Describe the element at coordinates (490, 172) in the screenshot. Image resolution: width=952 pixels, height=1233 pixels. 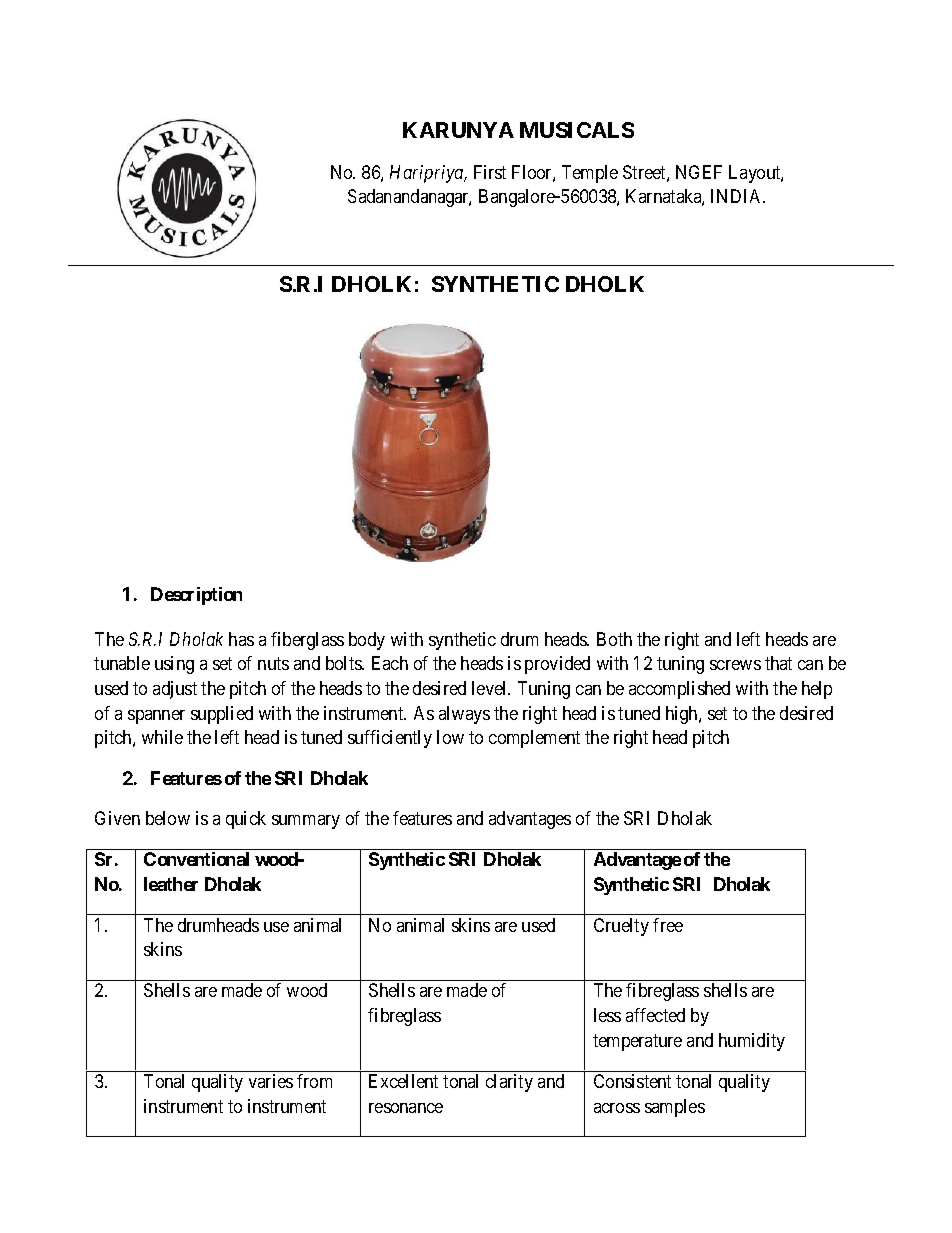
I see `First` at that location.
